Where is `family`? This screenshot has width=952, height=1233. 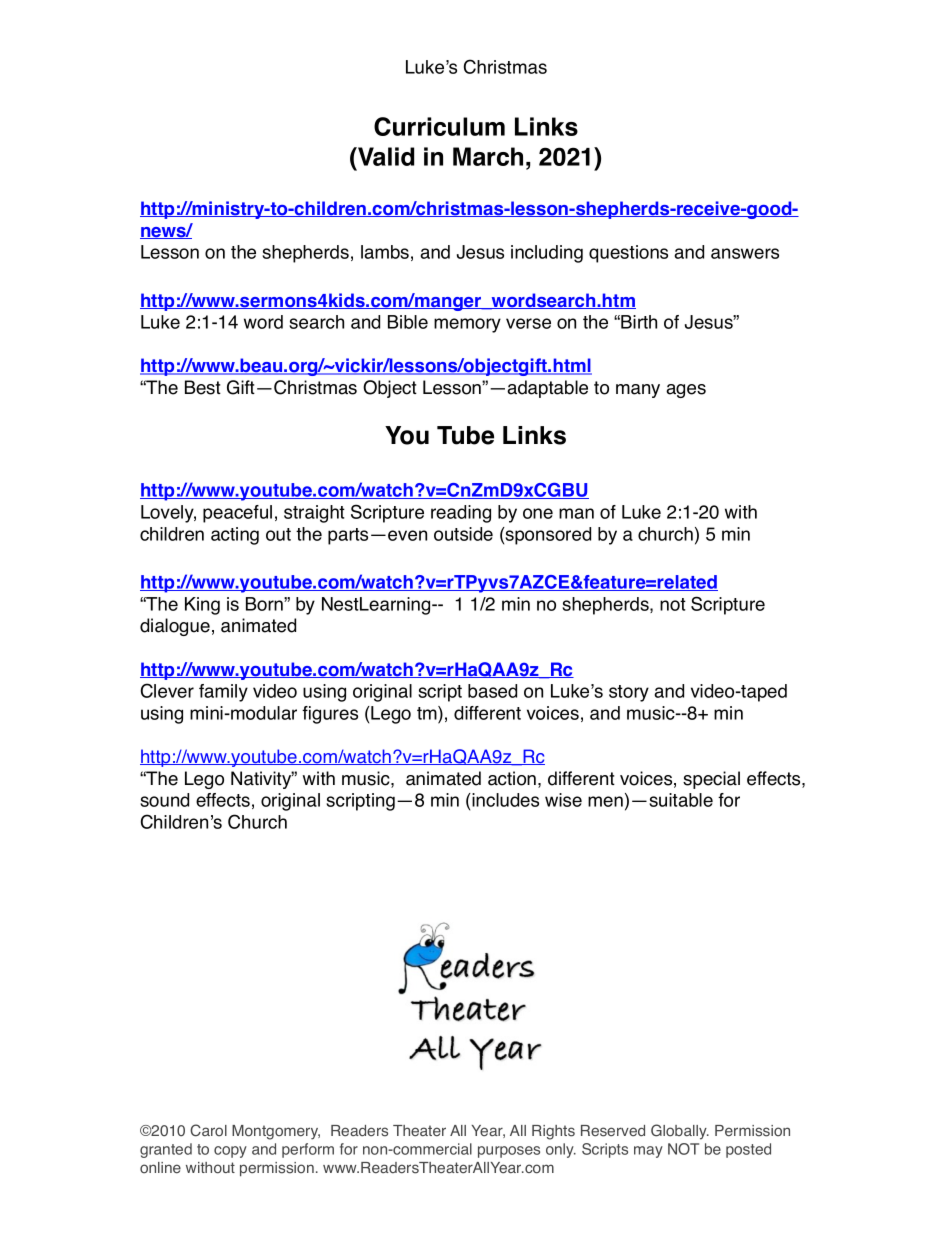 family is located at coordinates (223, 693).
